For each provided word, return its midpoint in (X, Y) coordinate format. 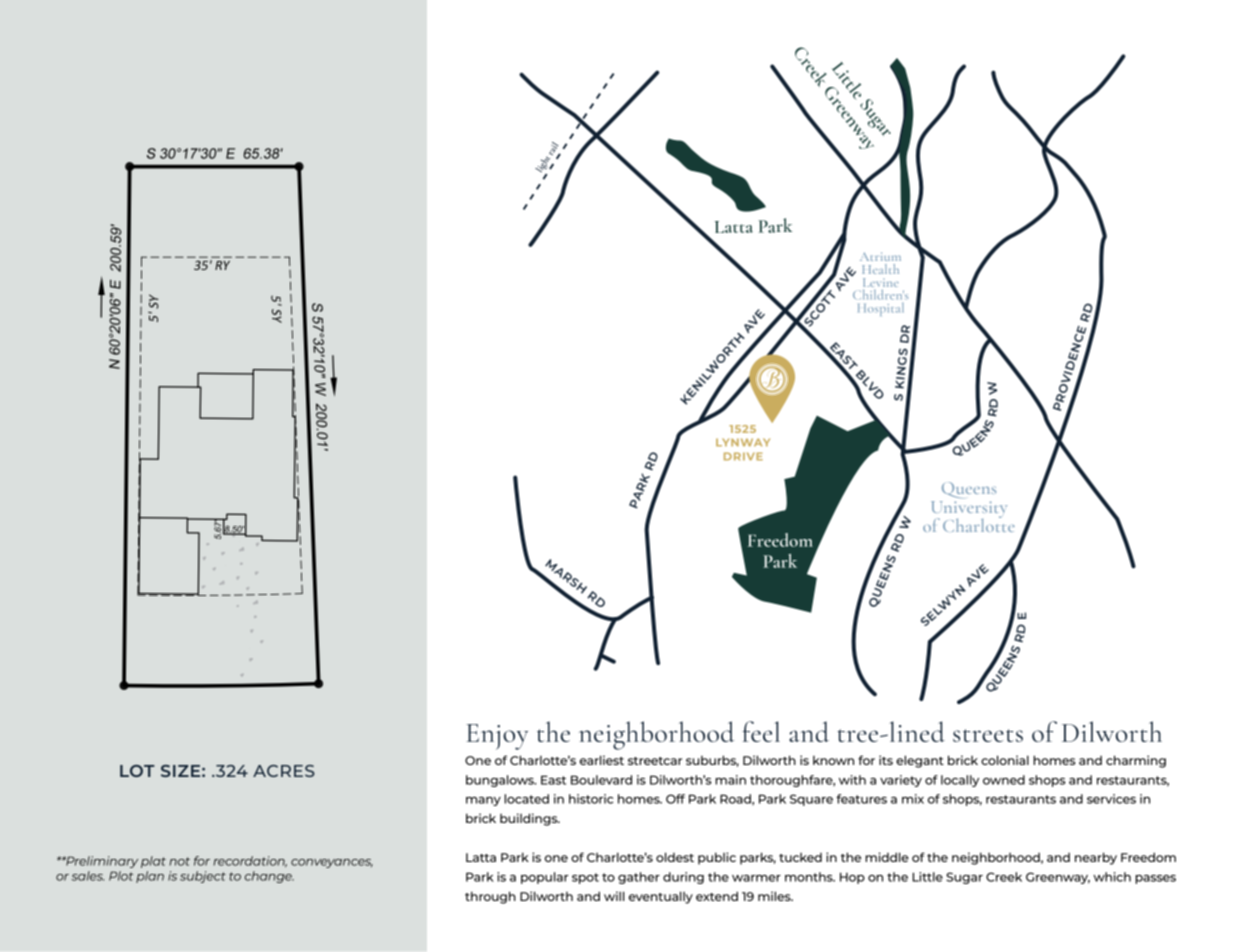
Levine (881, 282)
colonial (1005, 760)
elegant (920, 761)
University (969, 511)
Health (880, 269)
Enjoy (497, 737)
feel (761, 731)
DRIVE (743, 456)
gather (639, 878)
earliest (602, 760)
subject (203, 877)
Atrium (880, 256)
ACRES (284, 771)
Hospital (881, 309)
